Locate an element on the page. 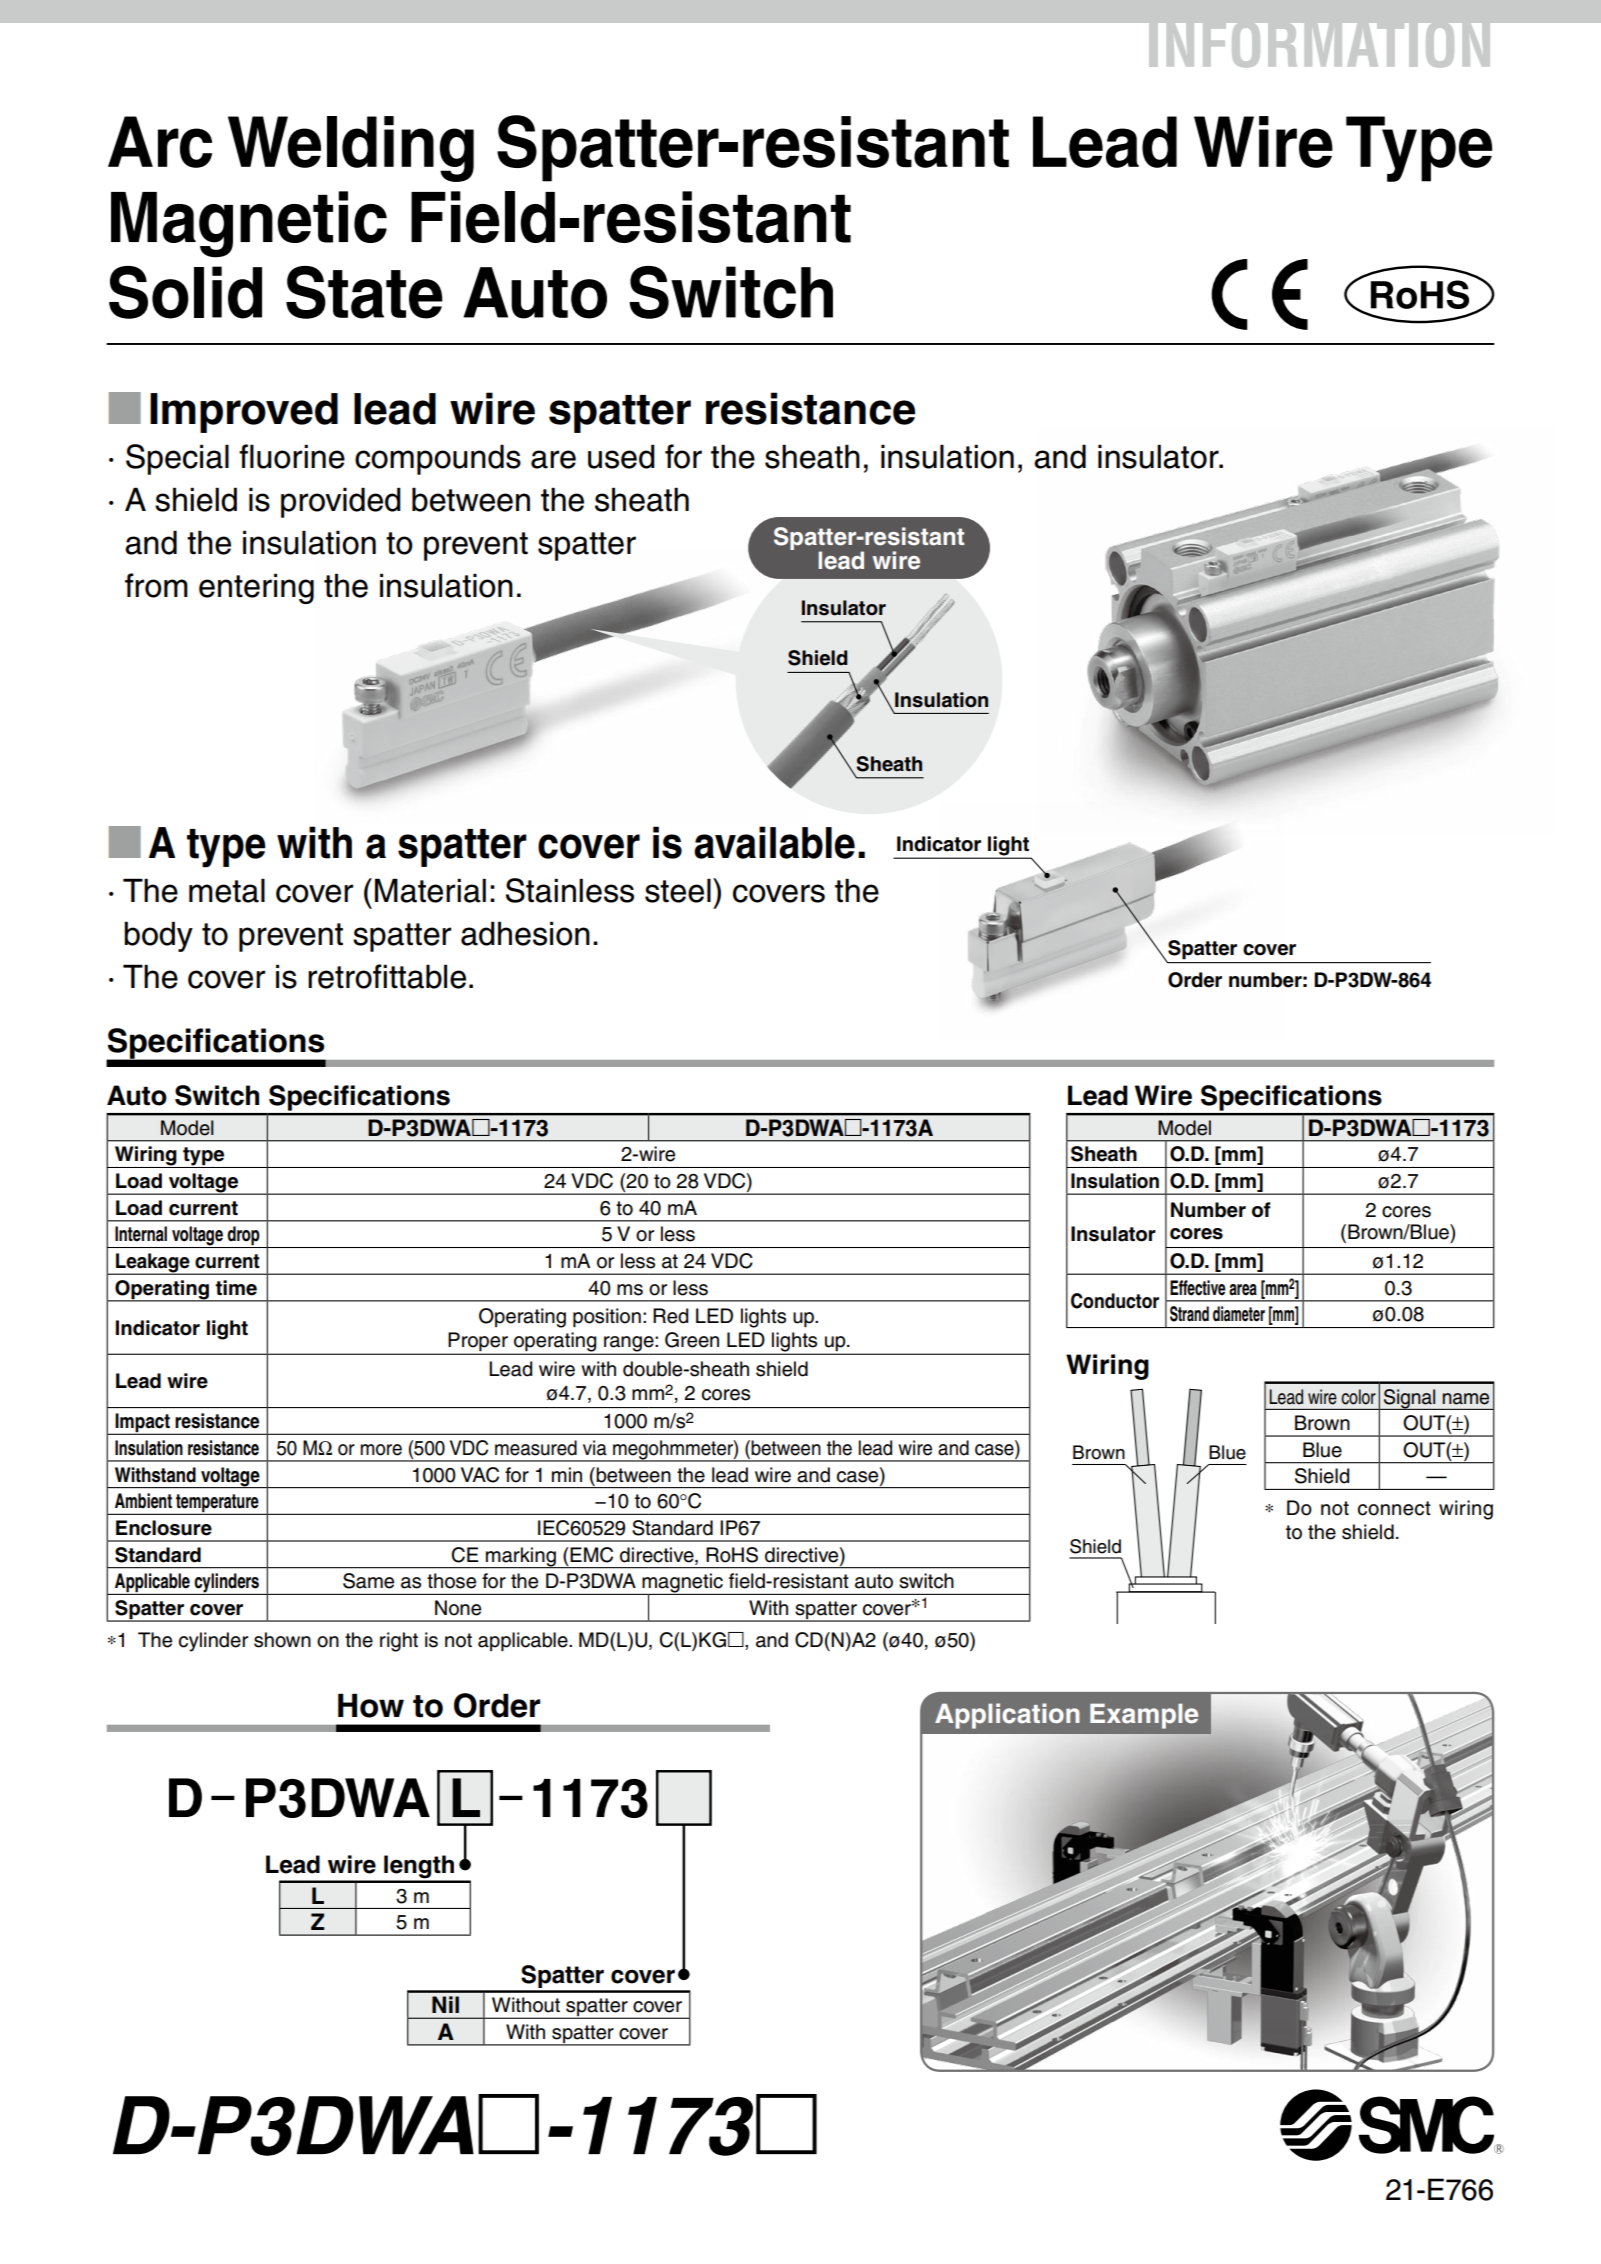 The height and width of the document is (2264, 1601). Welding is located at coordinates (351, 149).
